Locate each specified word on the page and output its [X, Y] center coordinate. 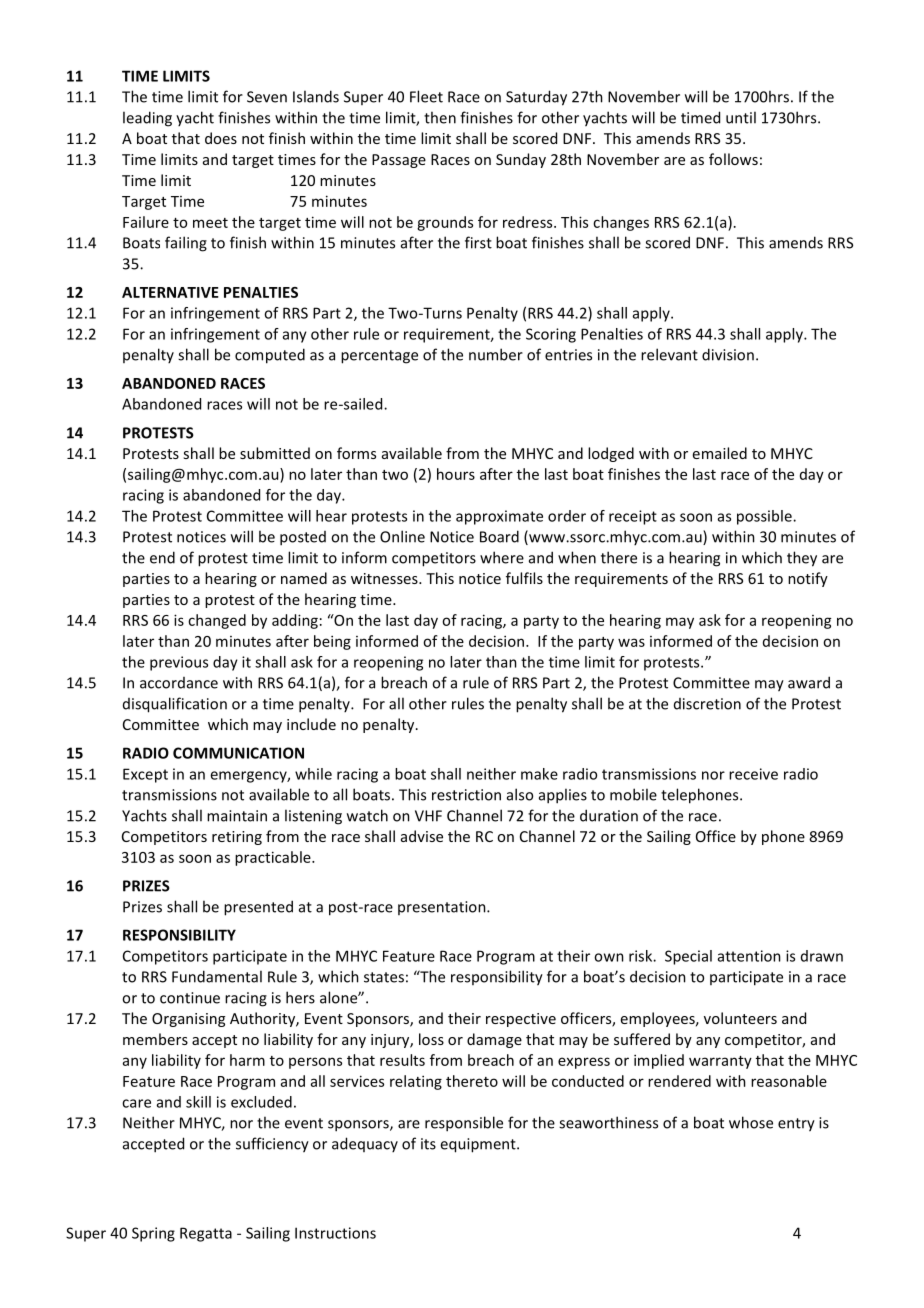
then [440, 117]
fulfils [524, 578]
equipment [479, 1145]
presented [258, 908]
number [496, 354]
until [741, 117]
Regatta [206, 1234]
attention [749, 956]
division [728, 354]
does [221, 138]
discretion [707, 704]
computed [270, 356]
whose [751, 1122]
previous [179, 663]
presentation [443, 908]
